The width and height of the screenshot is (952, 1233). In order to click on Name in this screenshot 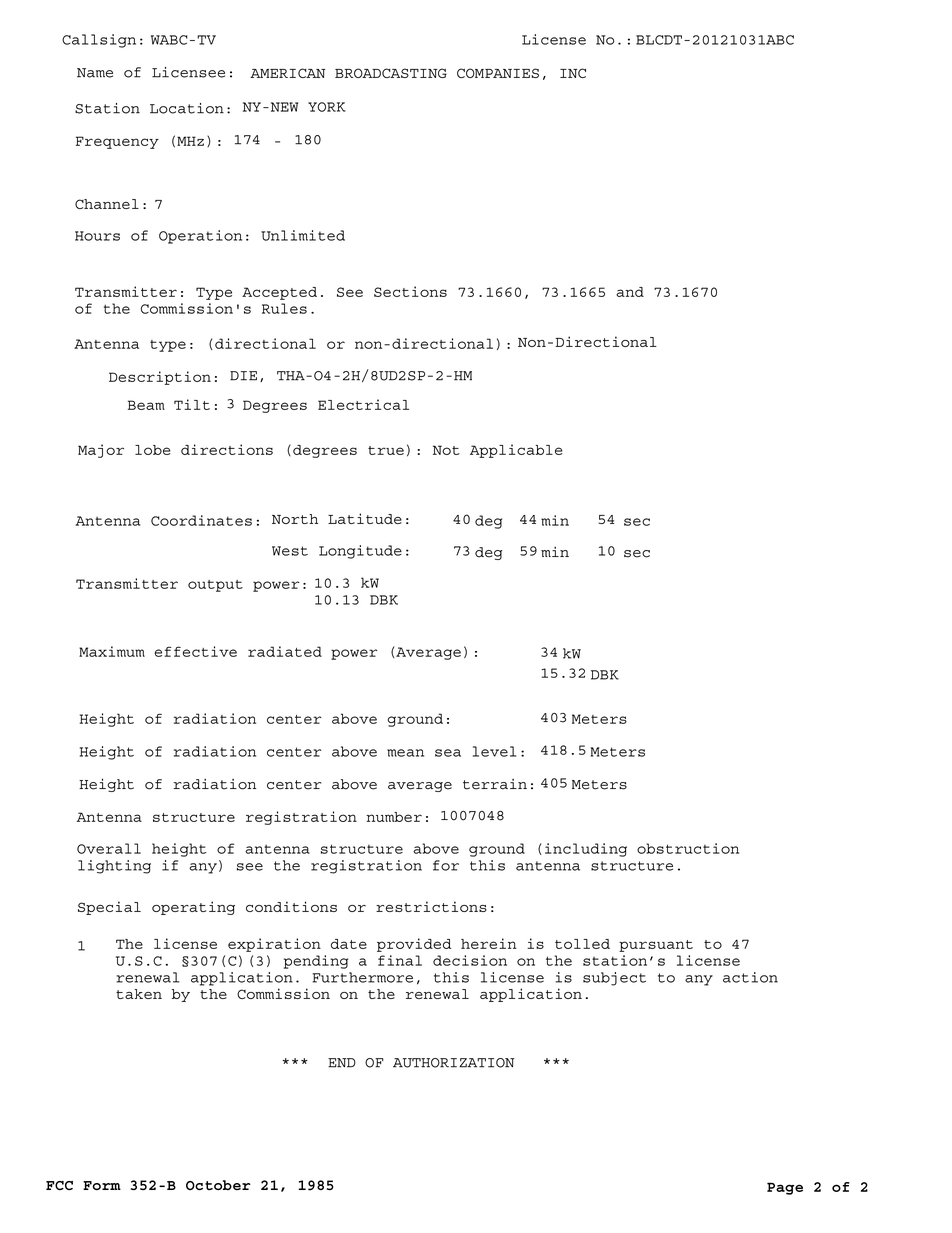, I will do `click(95, 73)`.
